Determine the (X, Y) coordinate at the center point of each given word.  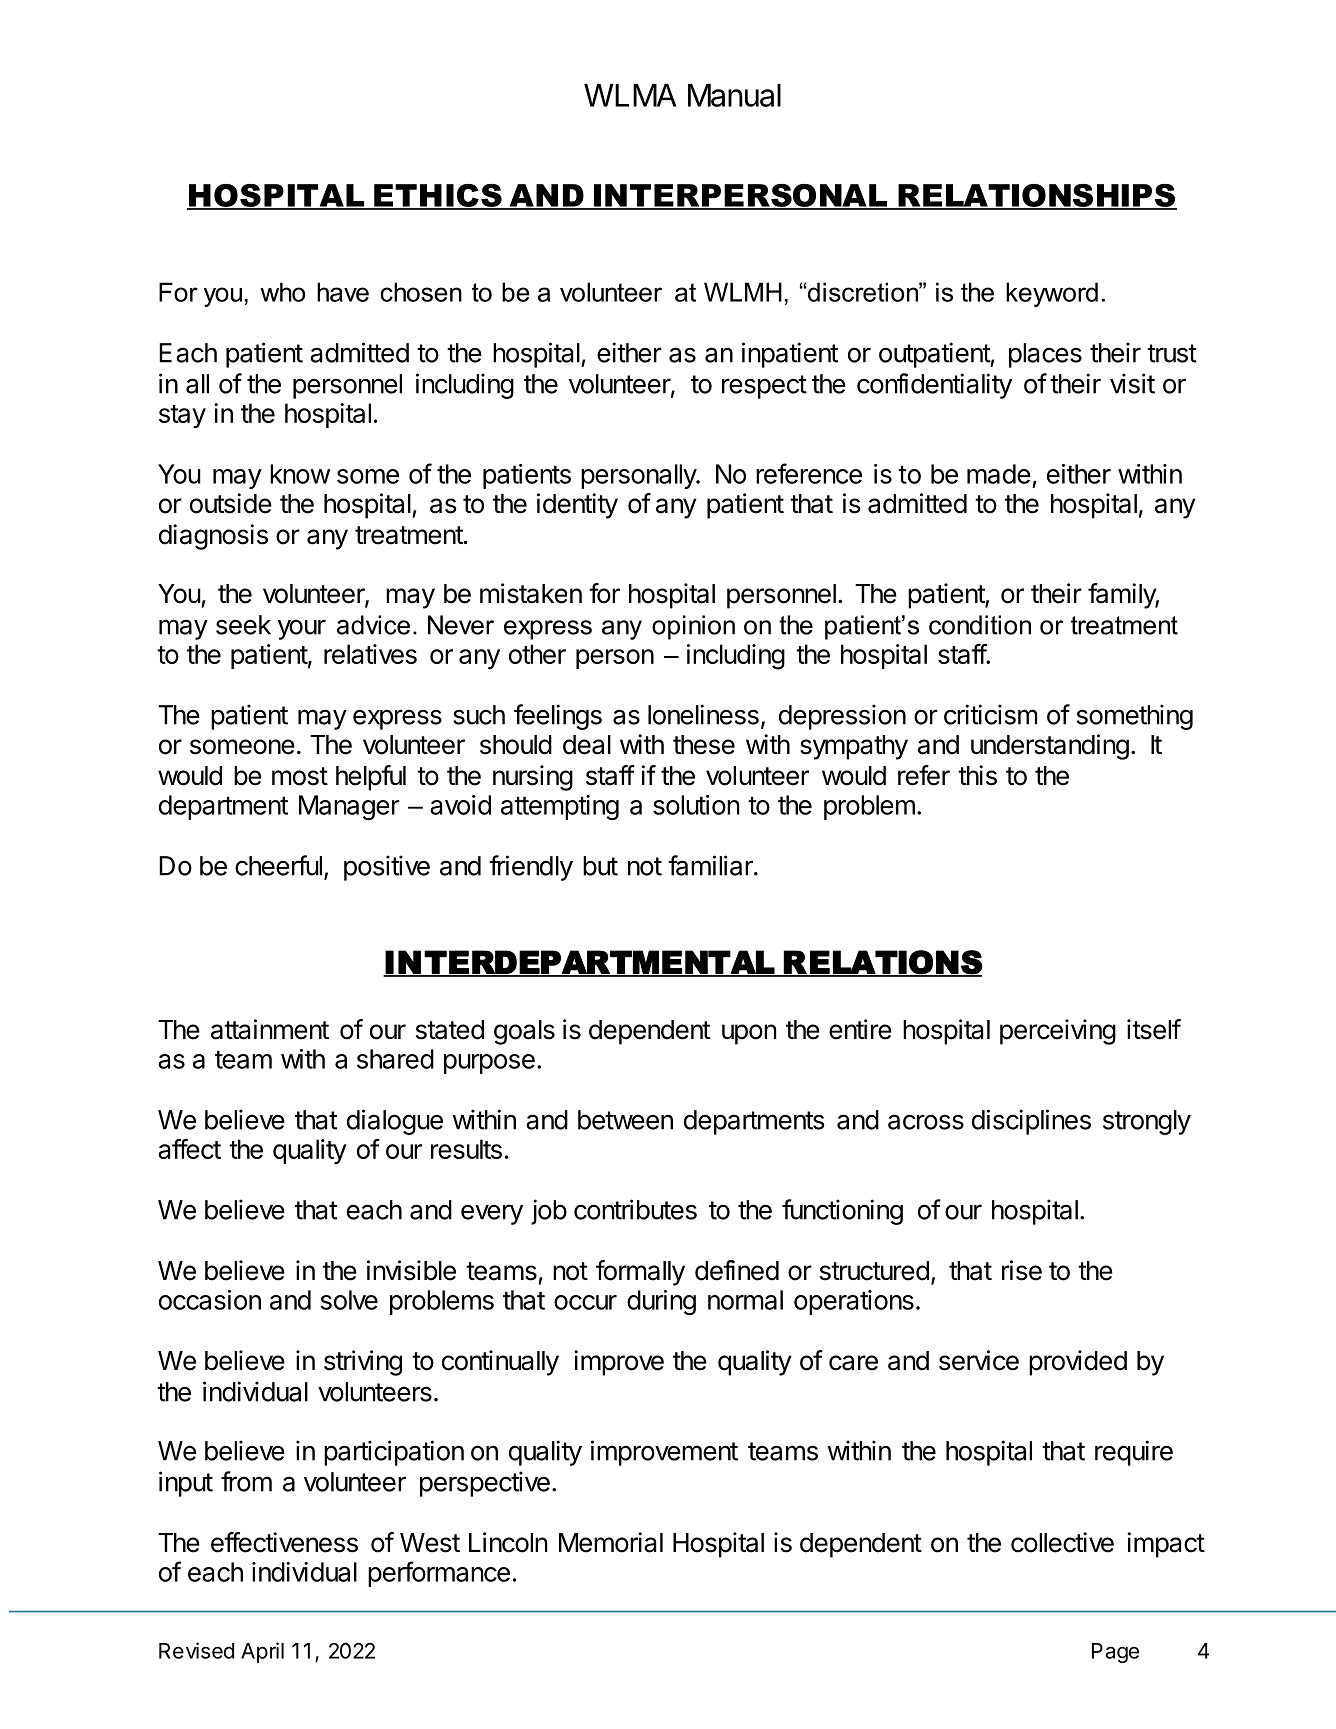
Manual (734, 95)
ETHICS (438, 196)
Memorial (611, 1542)
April (262, 1652)
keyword (1052, 294)
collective (1062, 1542)
